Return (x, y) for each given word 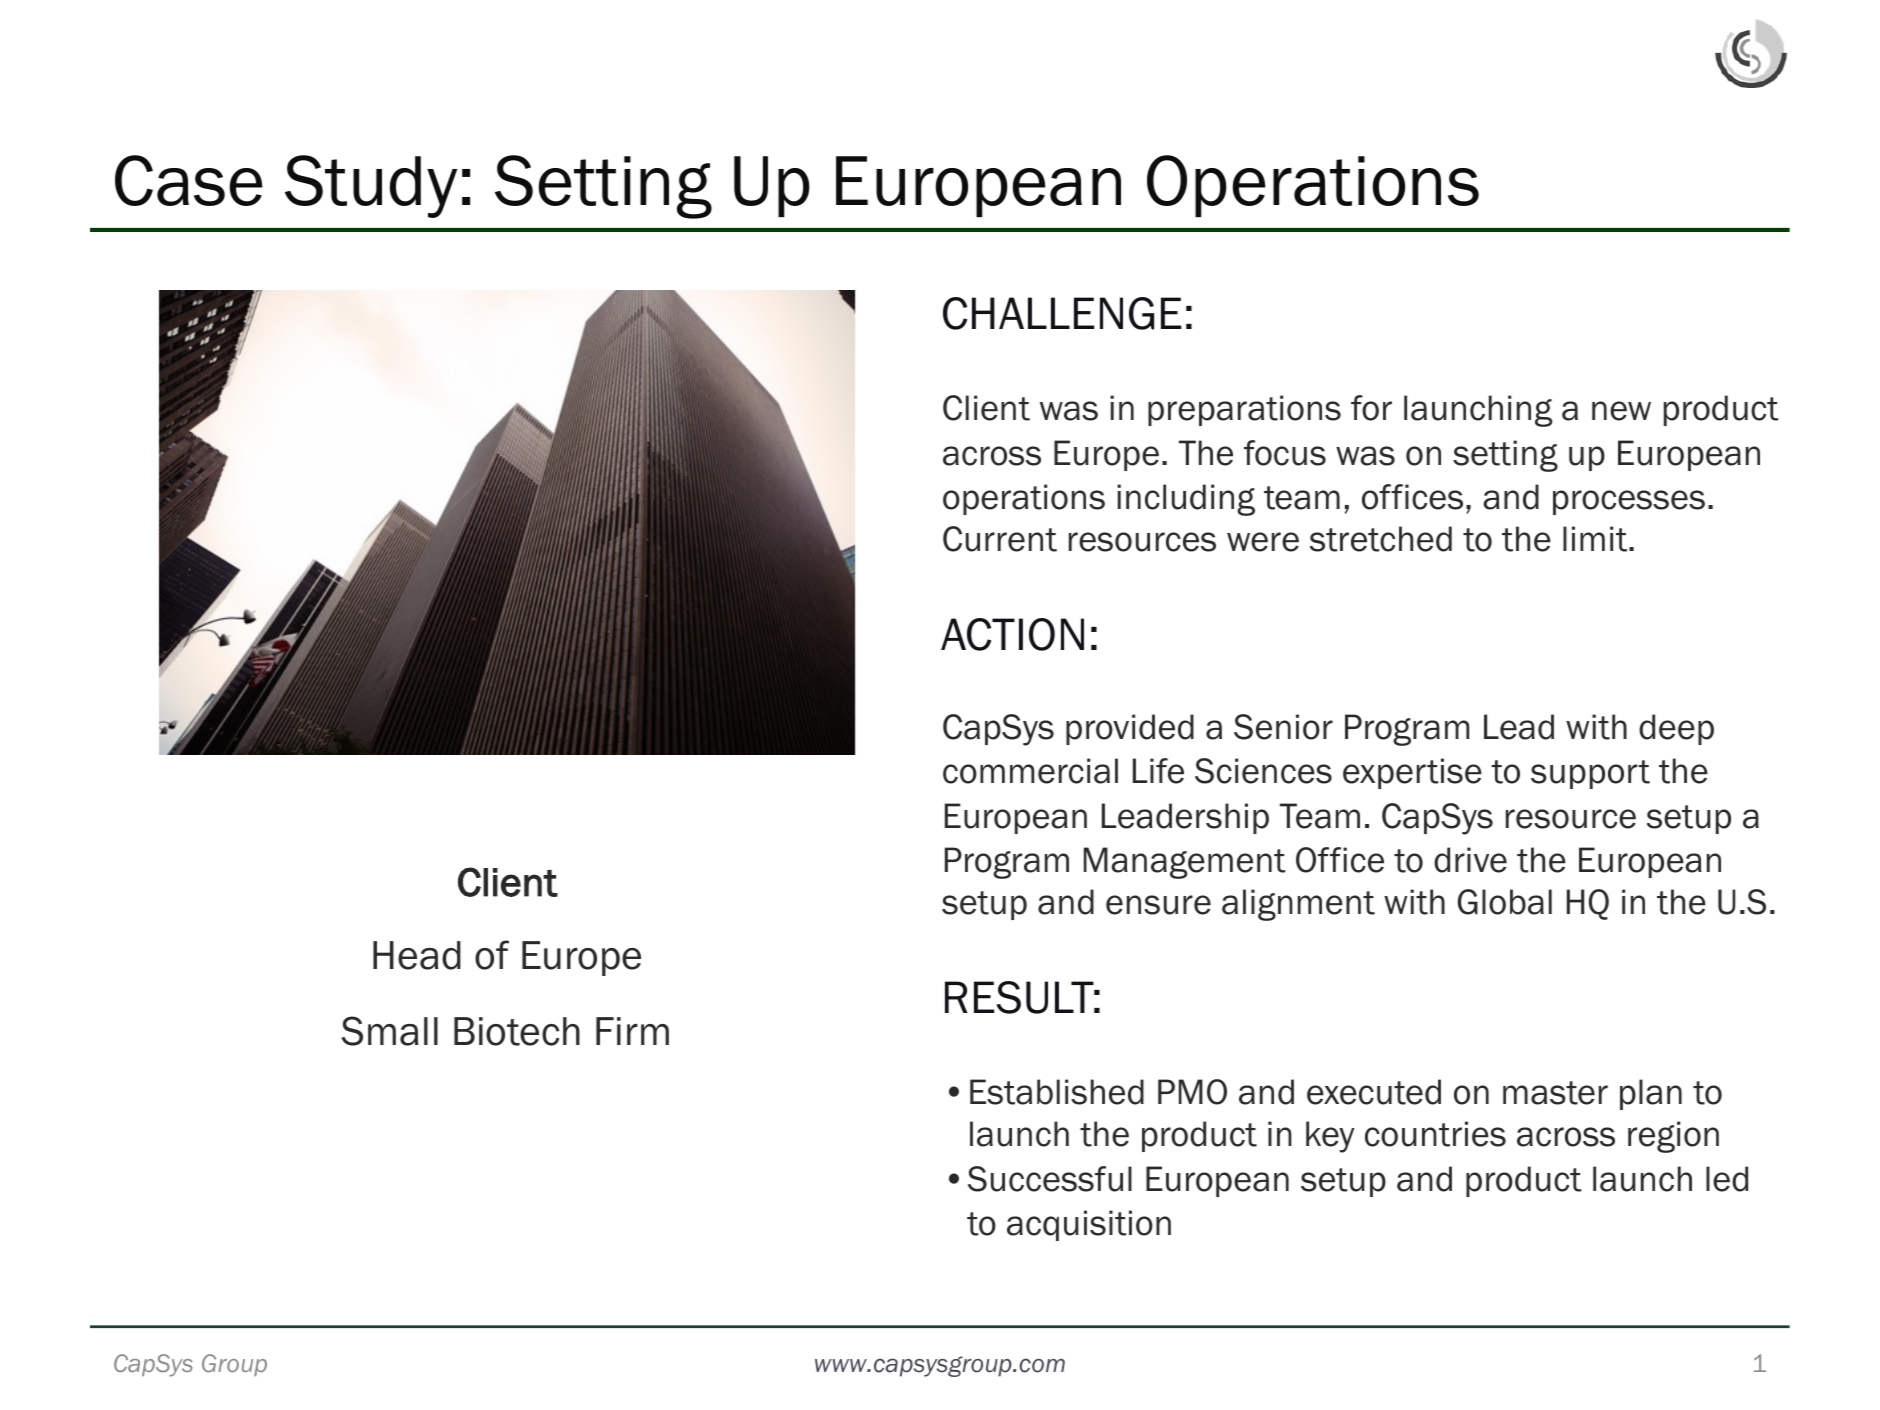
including (1186, 500)
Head (417, 955)
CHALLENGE (1062, 313)
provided (1130, 729)
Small (390, 1031)
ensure (1158, 905)
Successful (1050, 1179)
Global (1505, 902)
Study (371, 186)
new (1621, 411)
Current (1000, 539)
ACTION (1012, 634)
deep (1676, 729)
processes (1629, 502)
